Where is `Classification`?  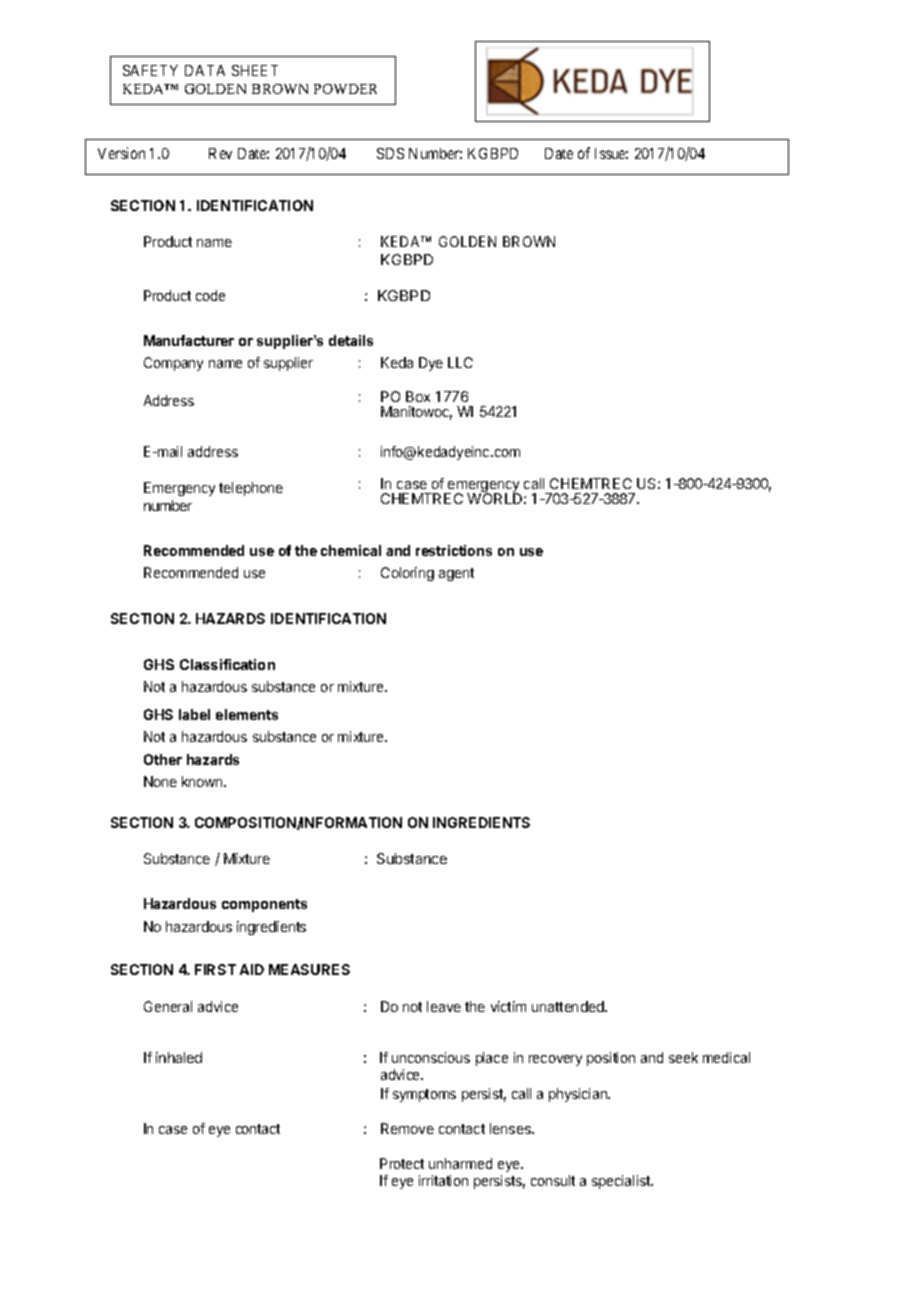
Classification is located at coordinates (227, 664).
